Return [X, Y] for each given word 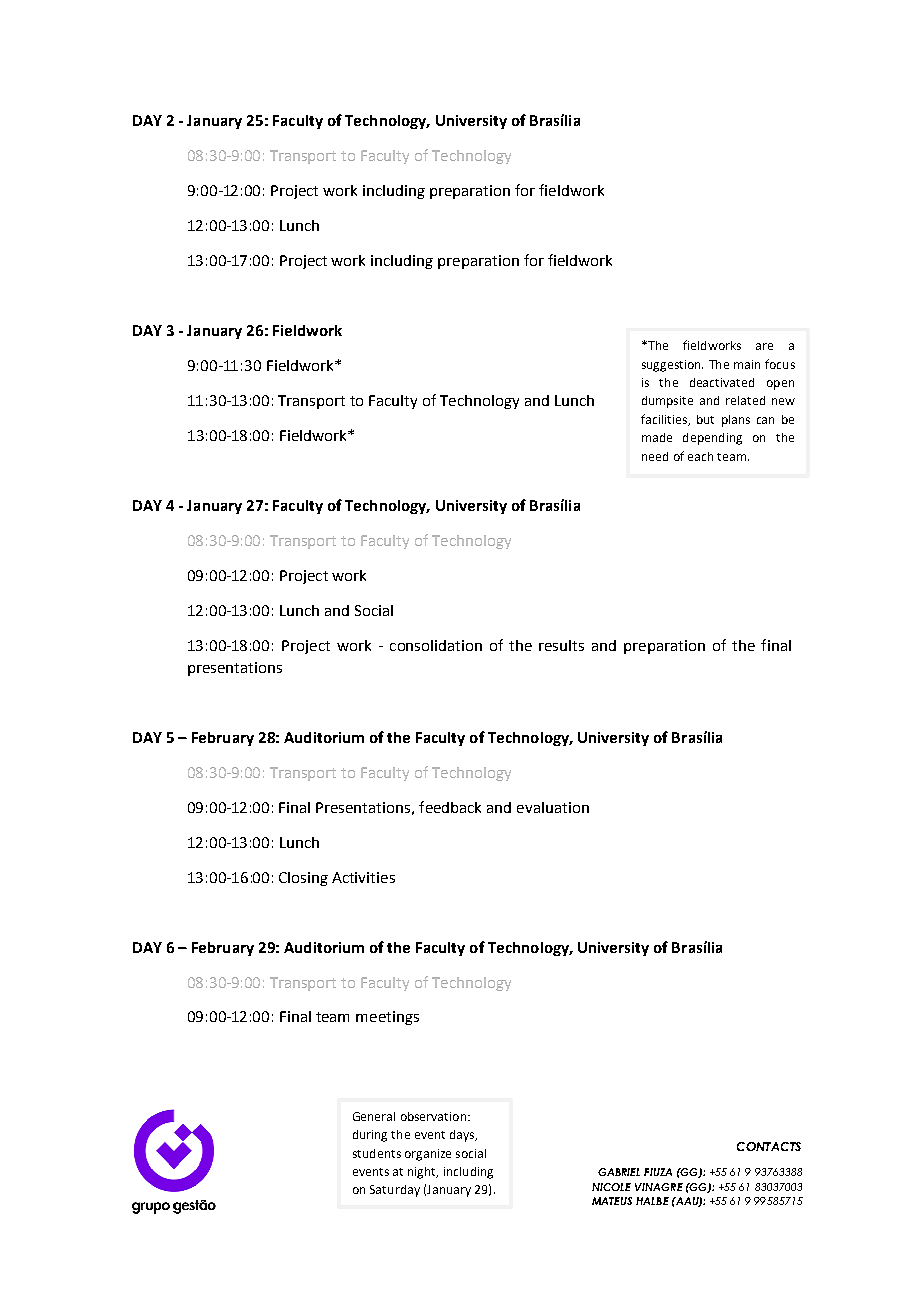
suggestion [672, 366]
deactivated [722, 382]
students [377, 1153]
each [700, 456]
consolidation [436, 645]
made [657, 437]
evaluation [553, 807]
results [561, 645]
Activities [363, 877]
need [655, 456]
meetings [387, 1018]
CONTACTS [769, 1146]
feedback [450, 807]
